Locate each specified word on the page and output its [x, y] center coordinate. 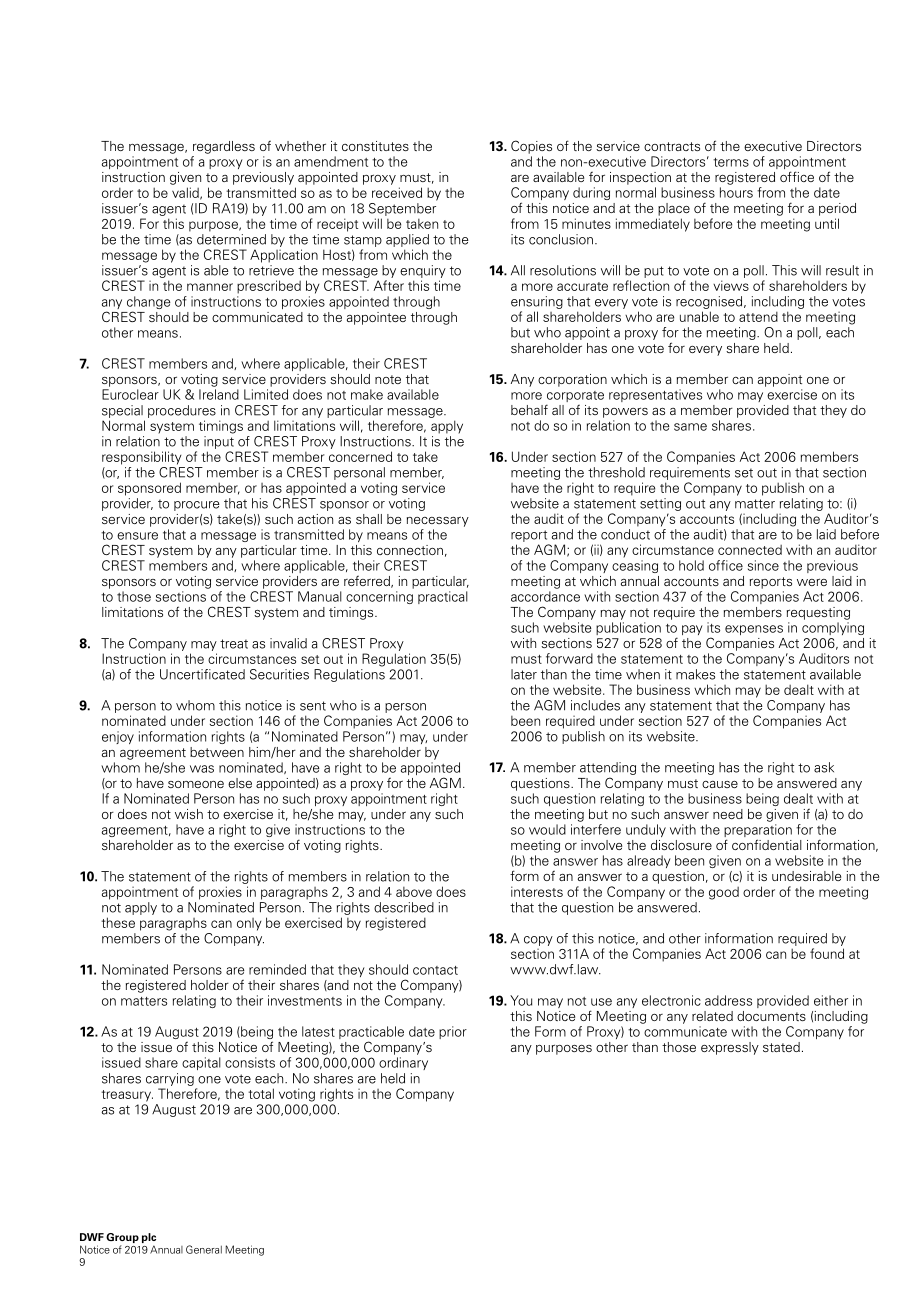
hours [736, 192]
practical [443, 597]
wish [189, 814]
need [728, 814]
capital [201, 1063]
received [397, 192]
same [690, 427]
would [547, 829]
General [204, 1249]
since [763, 565]
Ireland [219, 394]
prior [453, 1032]
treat [234, 644]
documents [771, 1016]
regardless [224, 147]
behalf [529, 409]
